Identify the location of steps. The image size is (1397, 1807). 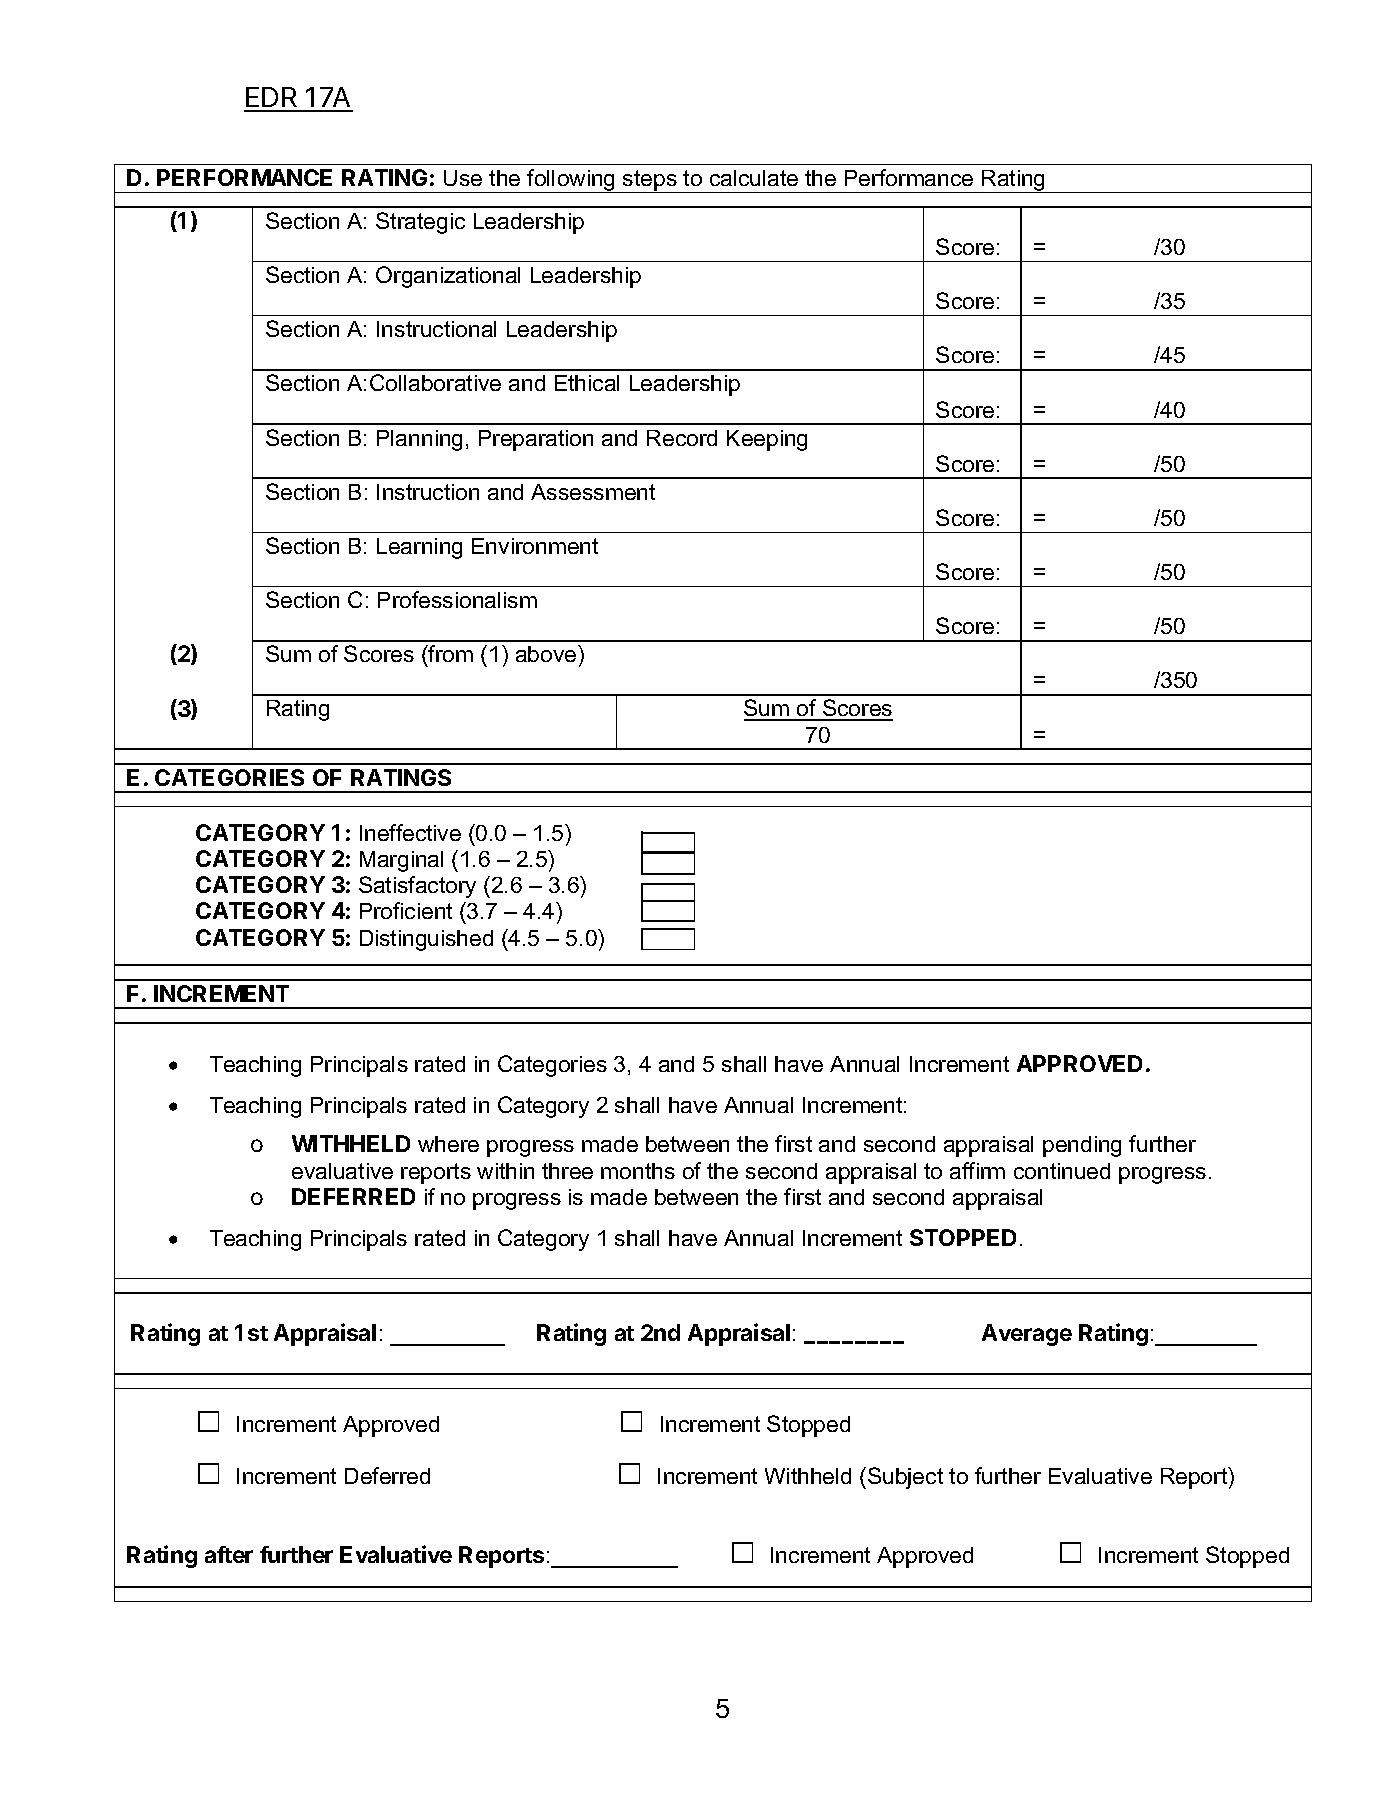
(650, 181).
